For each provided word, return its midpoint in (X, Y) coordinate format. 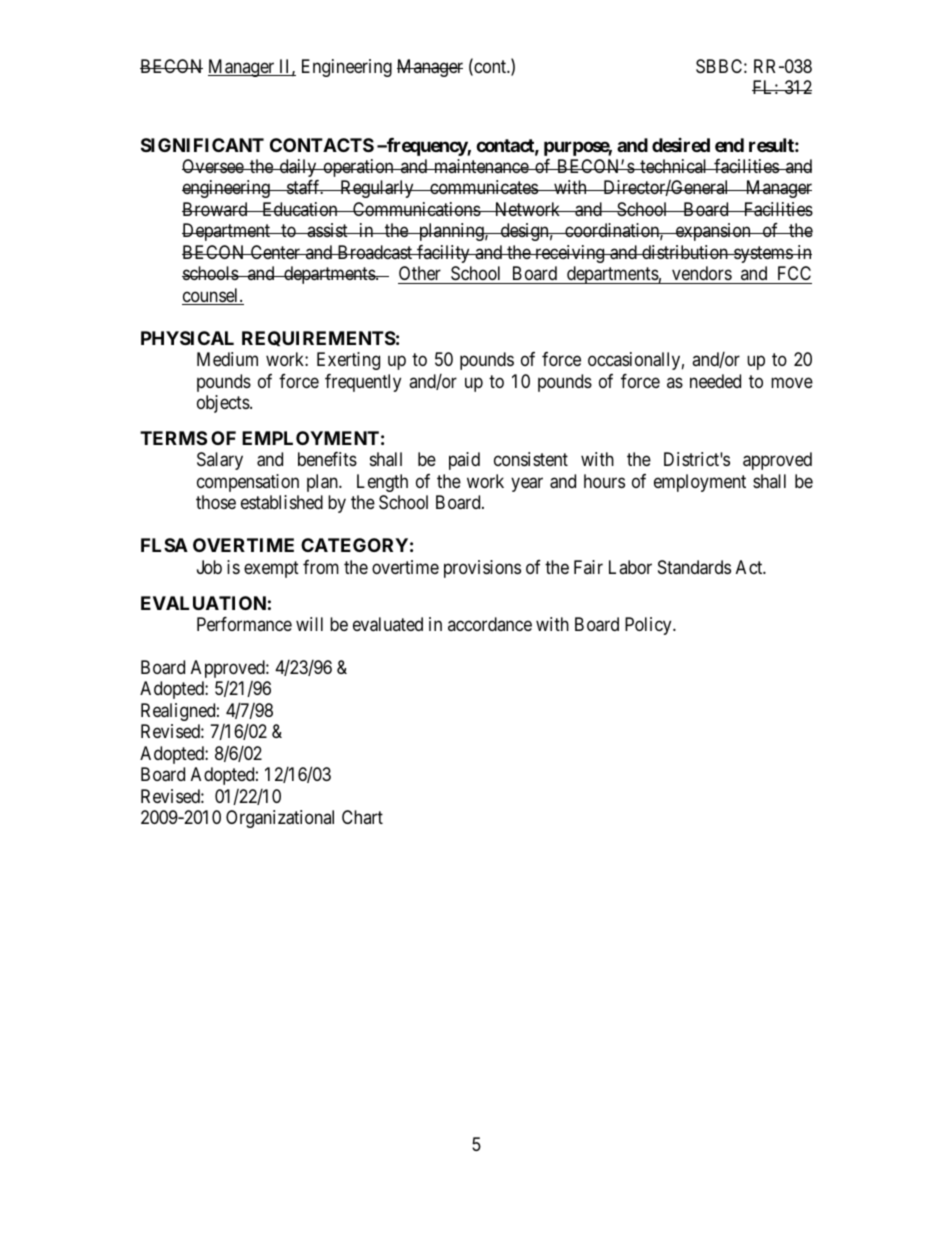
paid (464, 461)
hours (604, 481)
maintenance (481, 166)
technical (674, 166)
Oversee (213, 166)
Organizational (280, 819)
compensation (248, 483)
